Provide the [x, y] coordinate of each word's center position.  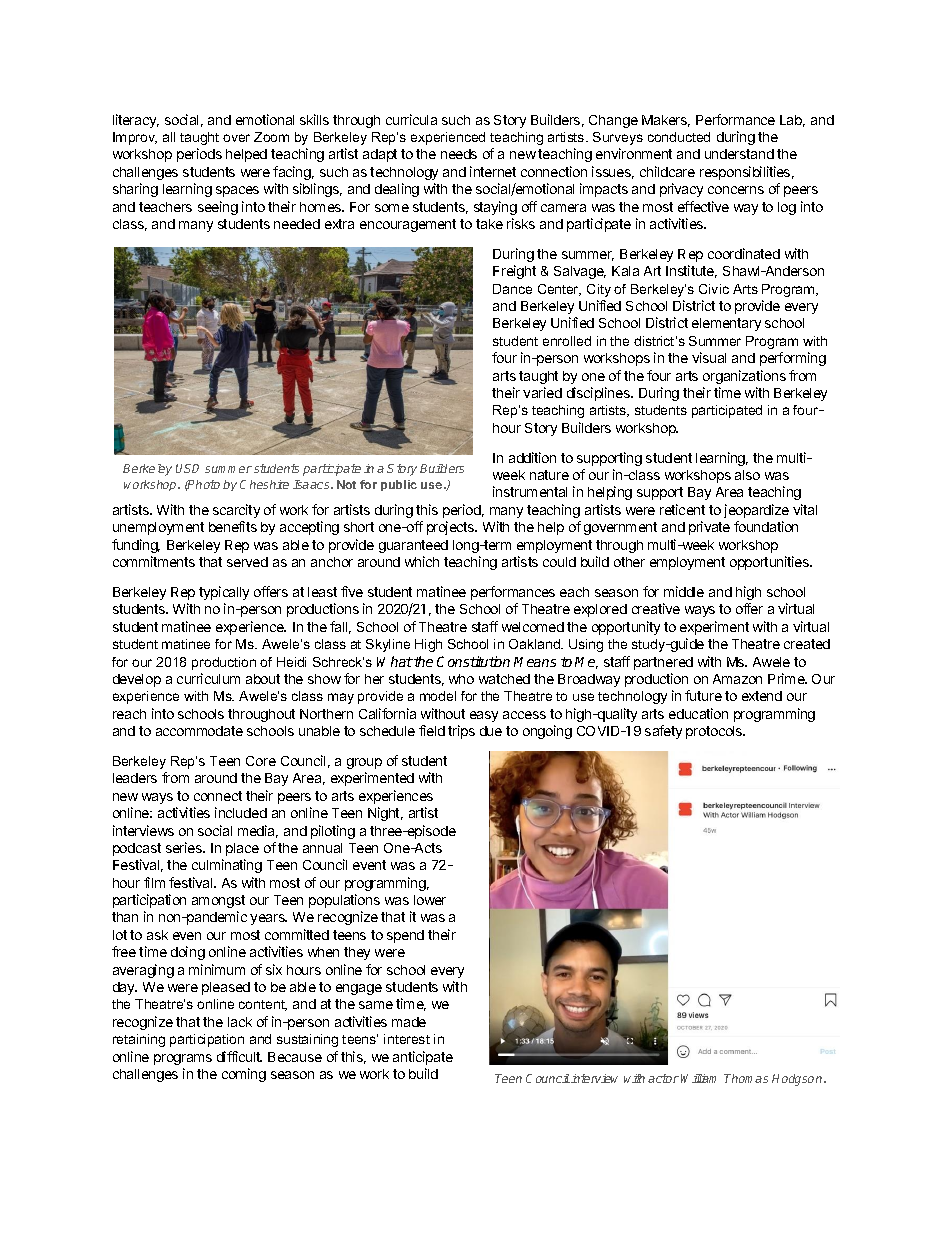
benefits [233, 526]
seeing [218, 208]
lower [430, 900]
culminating [227, 866]
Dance [512, 289]
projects [452, 528]
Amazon [737, 679]
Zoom [271, 137]
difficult [239, 1056]
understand [739, 154]
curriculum [208, 678]
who [461, 679]
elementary [726, 324]
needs [459, 154]
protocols [715, 732]
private [709, 528]
